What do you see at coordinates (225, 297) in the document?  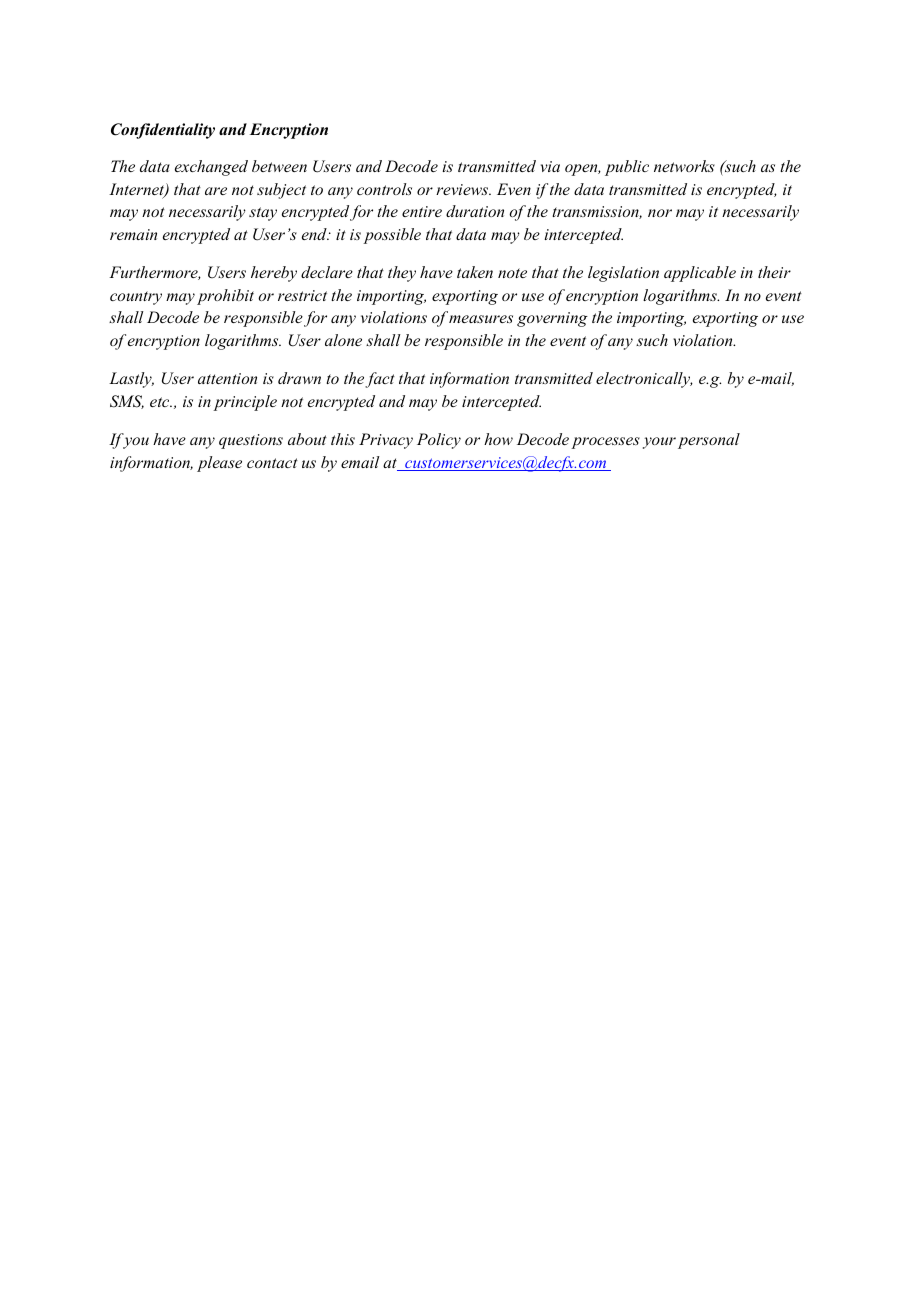 I see `prohibit` at bounding box center [225, 297].
